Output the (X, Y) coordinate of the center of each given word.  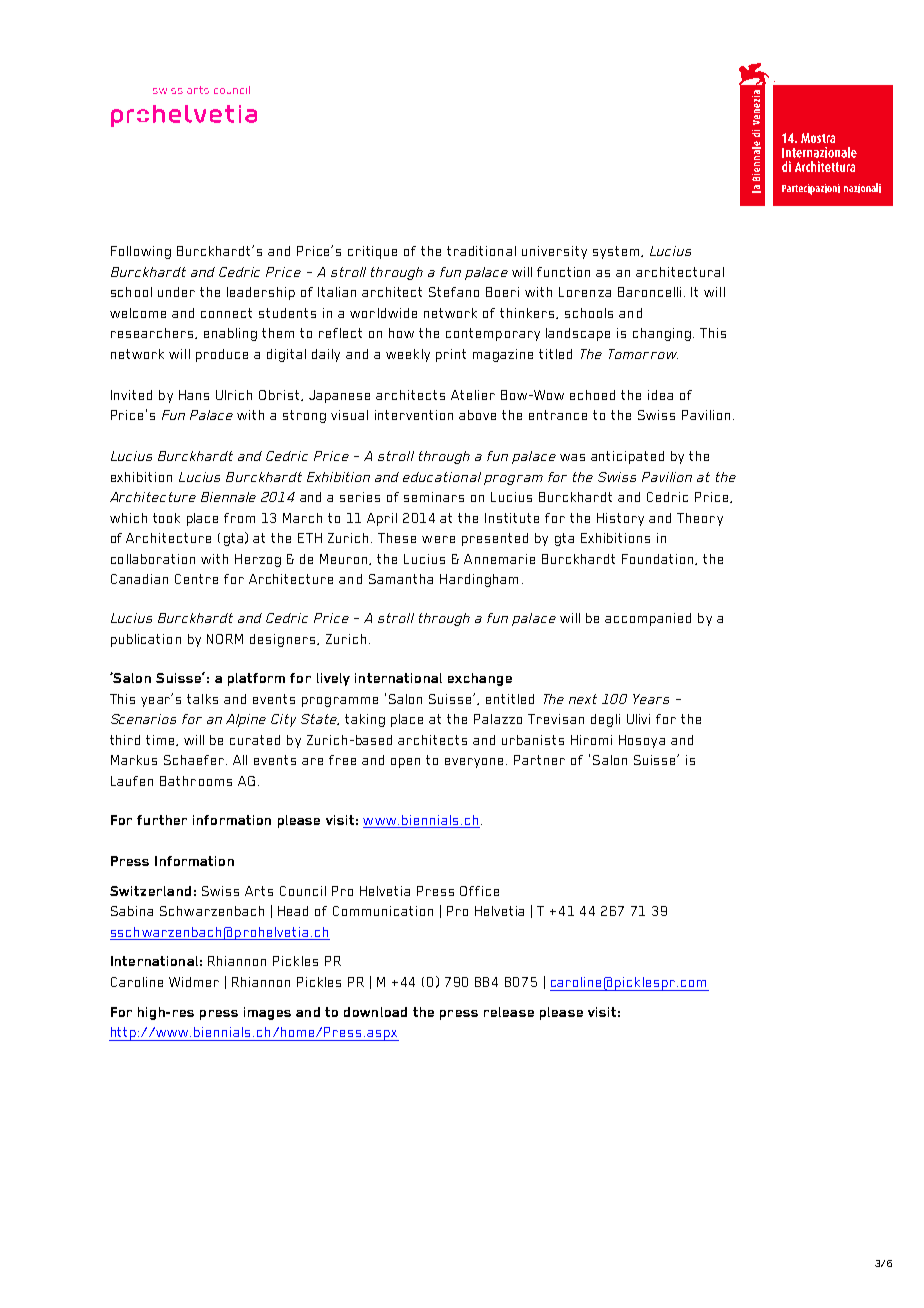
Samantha (401, 579)
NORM (225, 639)
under (176, 292)
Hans (194, 395)
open (405, 763)
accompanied (648, 619)
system (616, 252)
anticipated (627, 457)
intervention (414, 415)
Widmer (194, 982)
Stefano (454, 292)
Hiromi (591, 740)
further (162, 820)
